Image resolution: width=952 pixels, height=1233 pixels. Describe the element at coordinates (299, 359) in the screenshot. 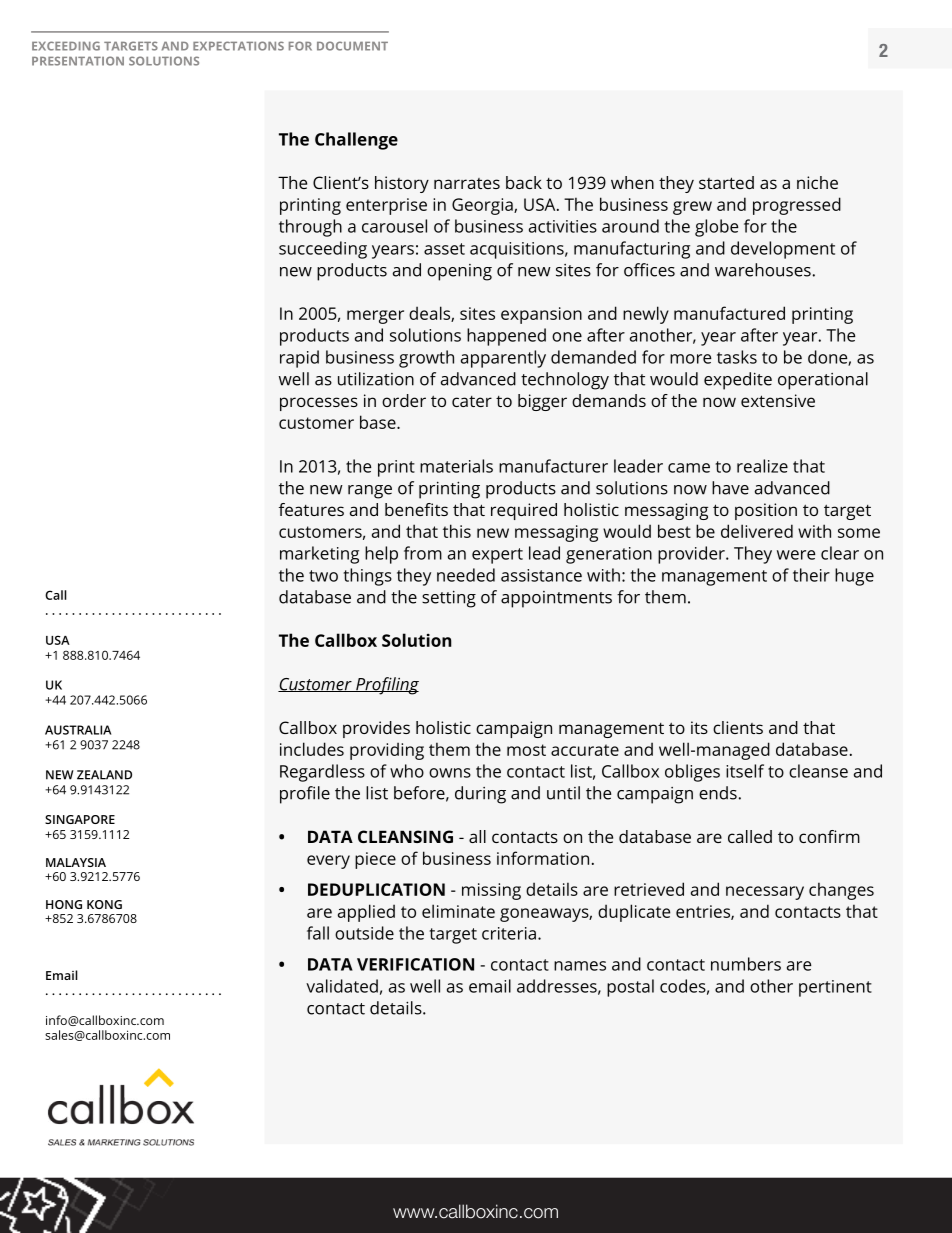

I see `rapid` at that location.
